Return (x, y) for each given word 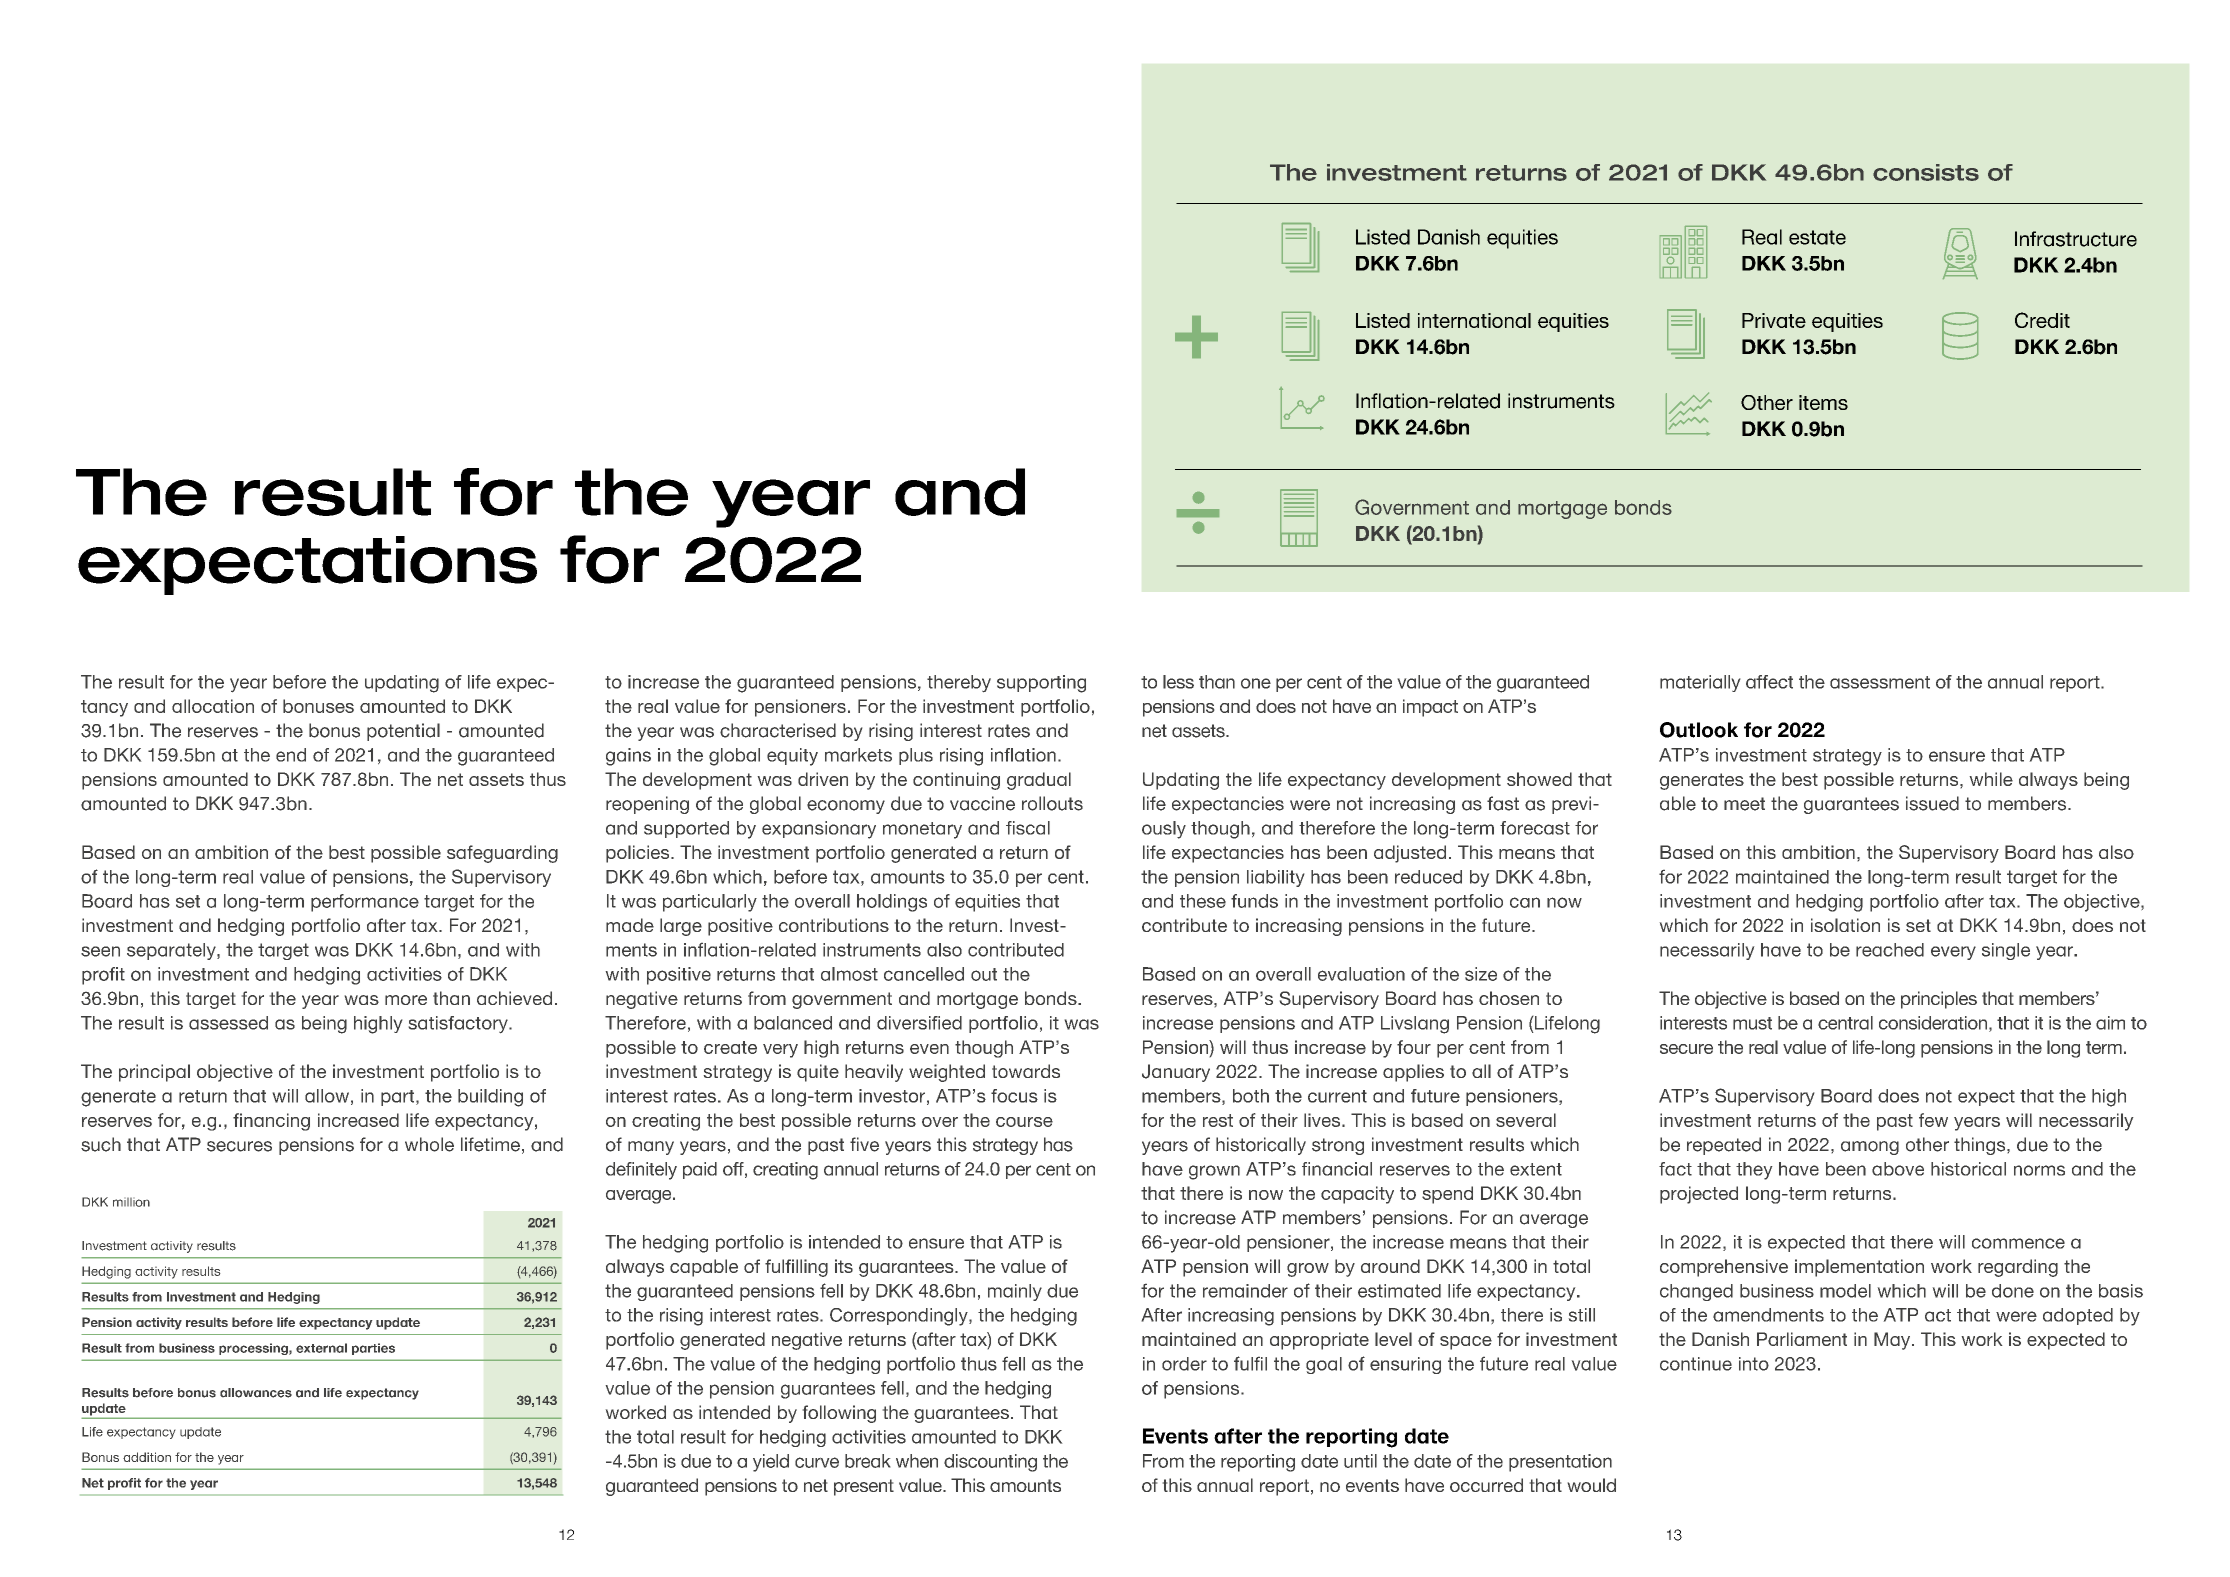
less (1178, 682)
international (1474, 320)
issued (1932, 803)
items (1823, 402)
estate (1817, 237)
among (1870, 1148)
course (1024, 1122)
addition (147, 1457)
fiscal (1028, 828)
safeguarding (502, 854)
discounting (990, 1463)
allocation (213, 706)
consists (1926, 172)
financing (271, 1122)
